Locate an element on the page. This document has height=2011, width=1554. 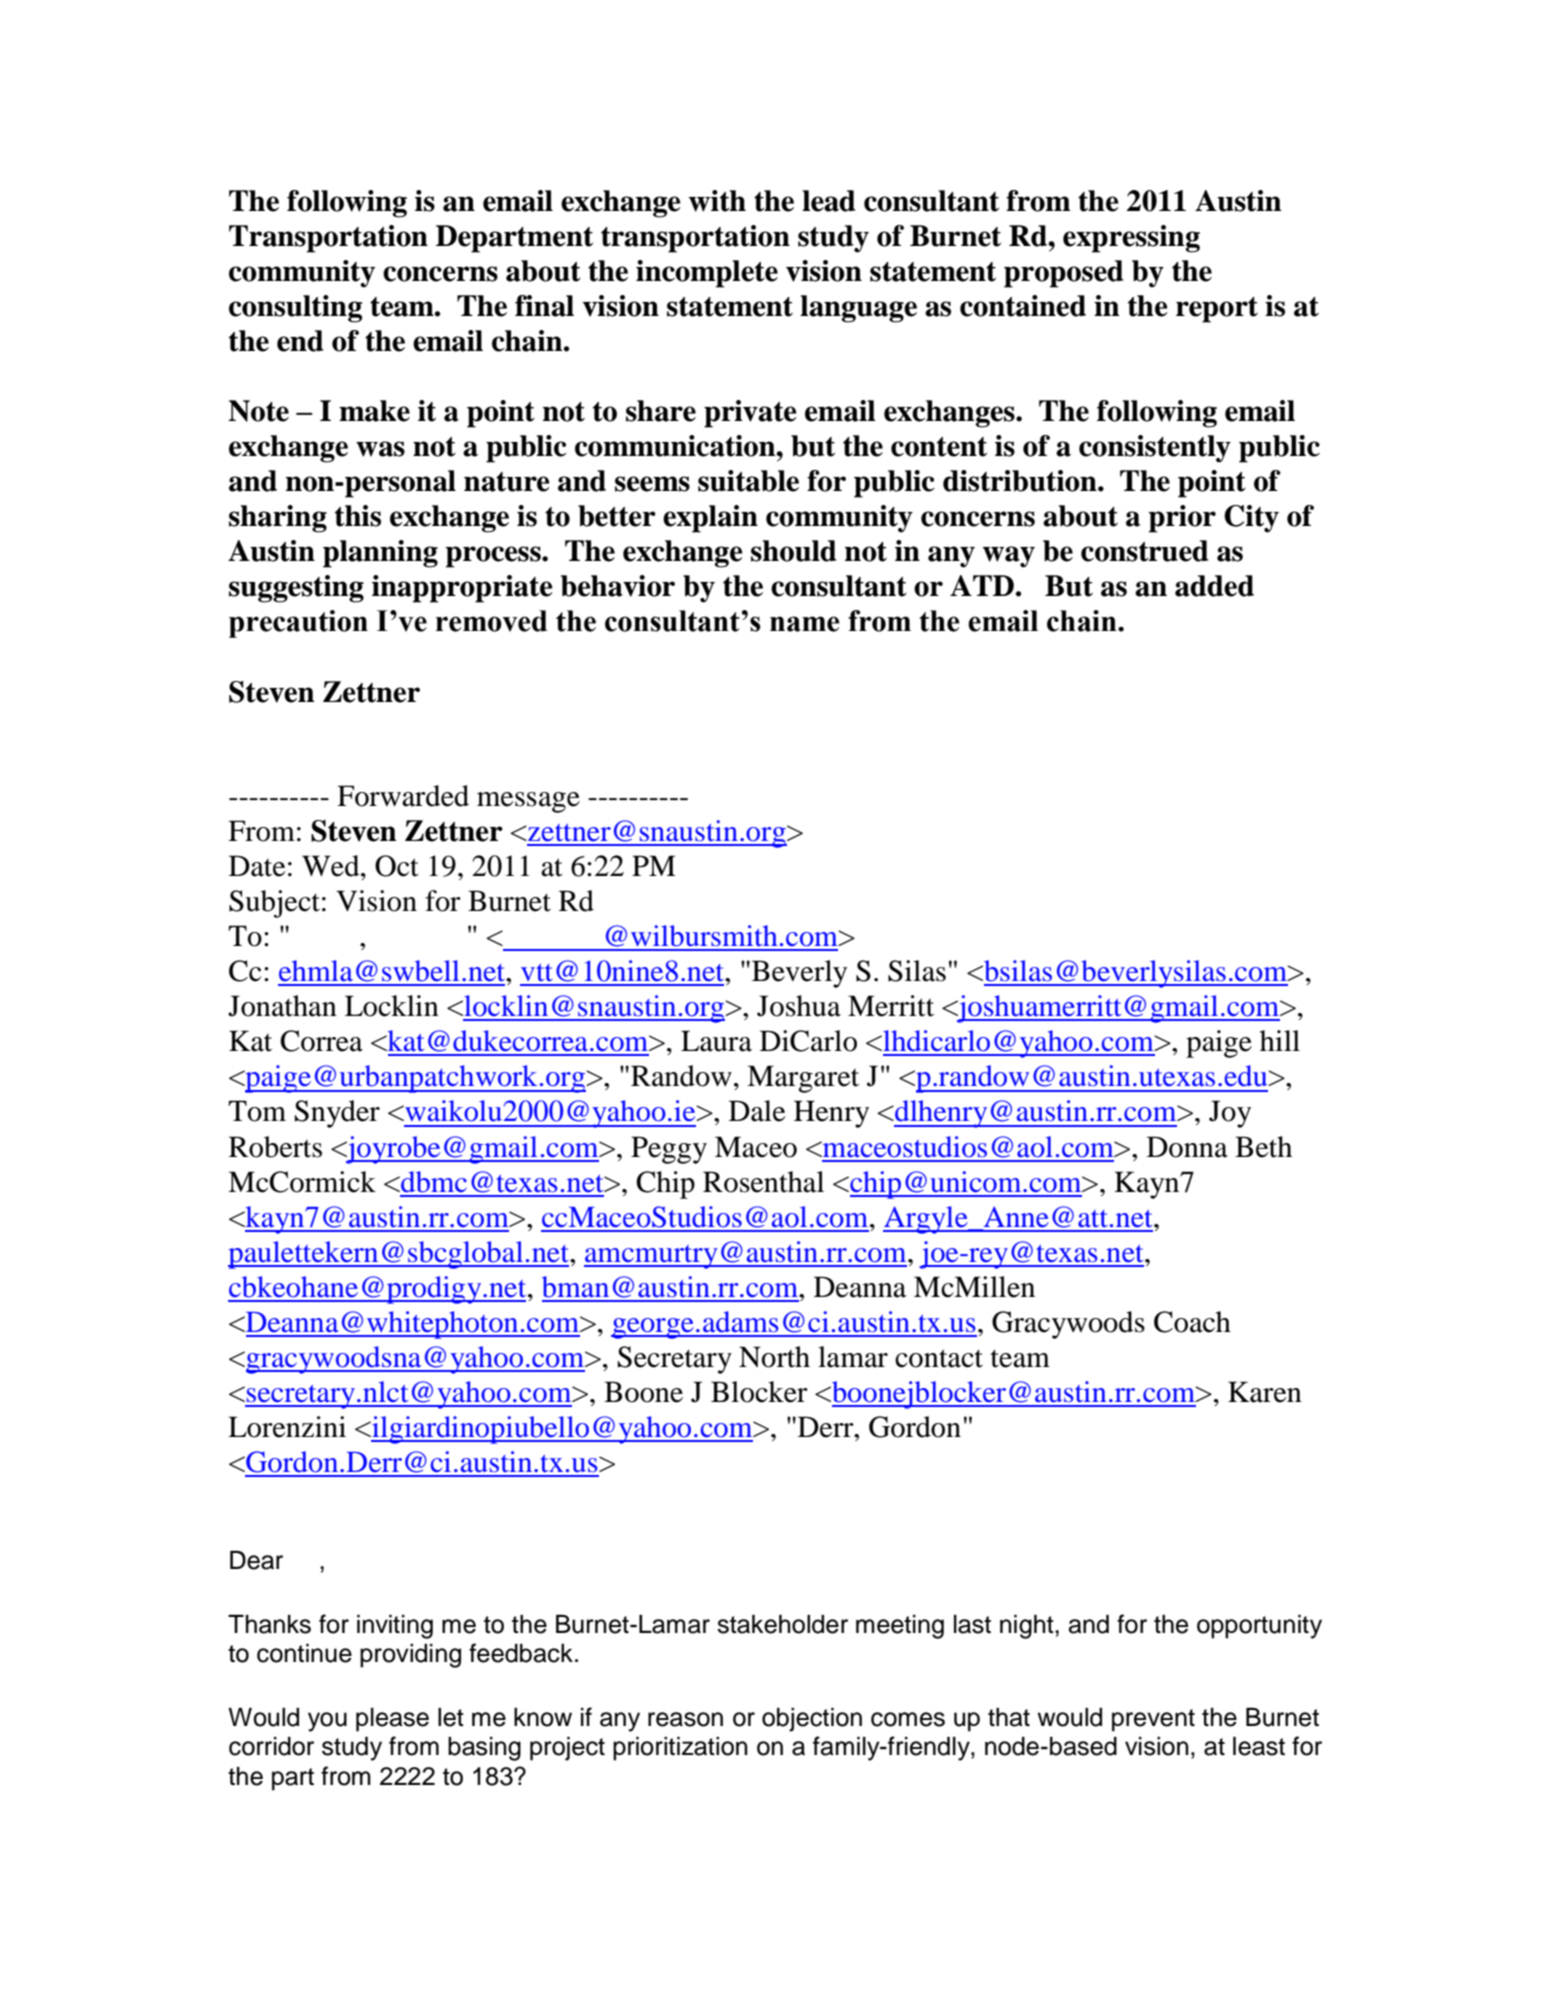
incomplete is located at coordinates (707, 274).
